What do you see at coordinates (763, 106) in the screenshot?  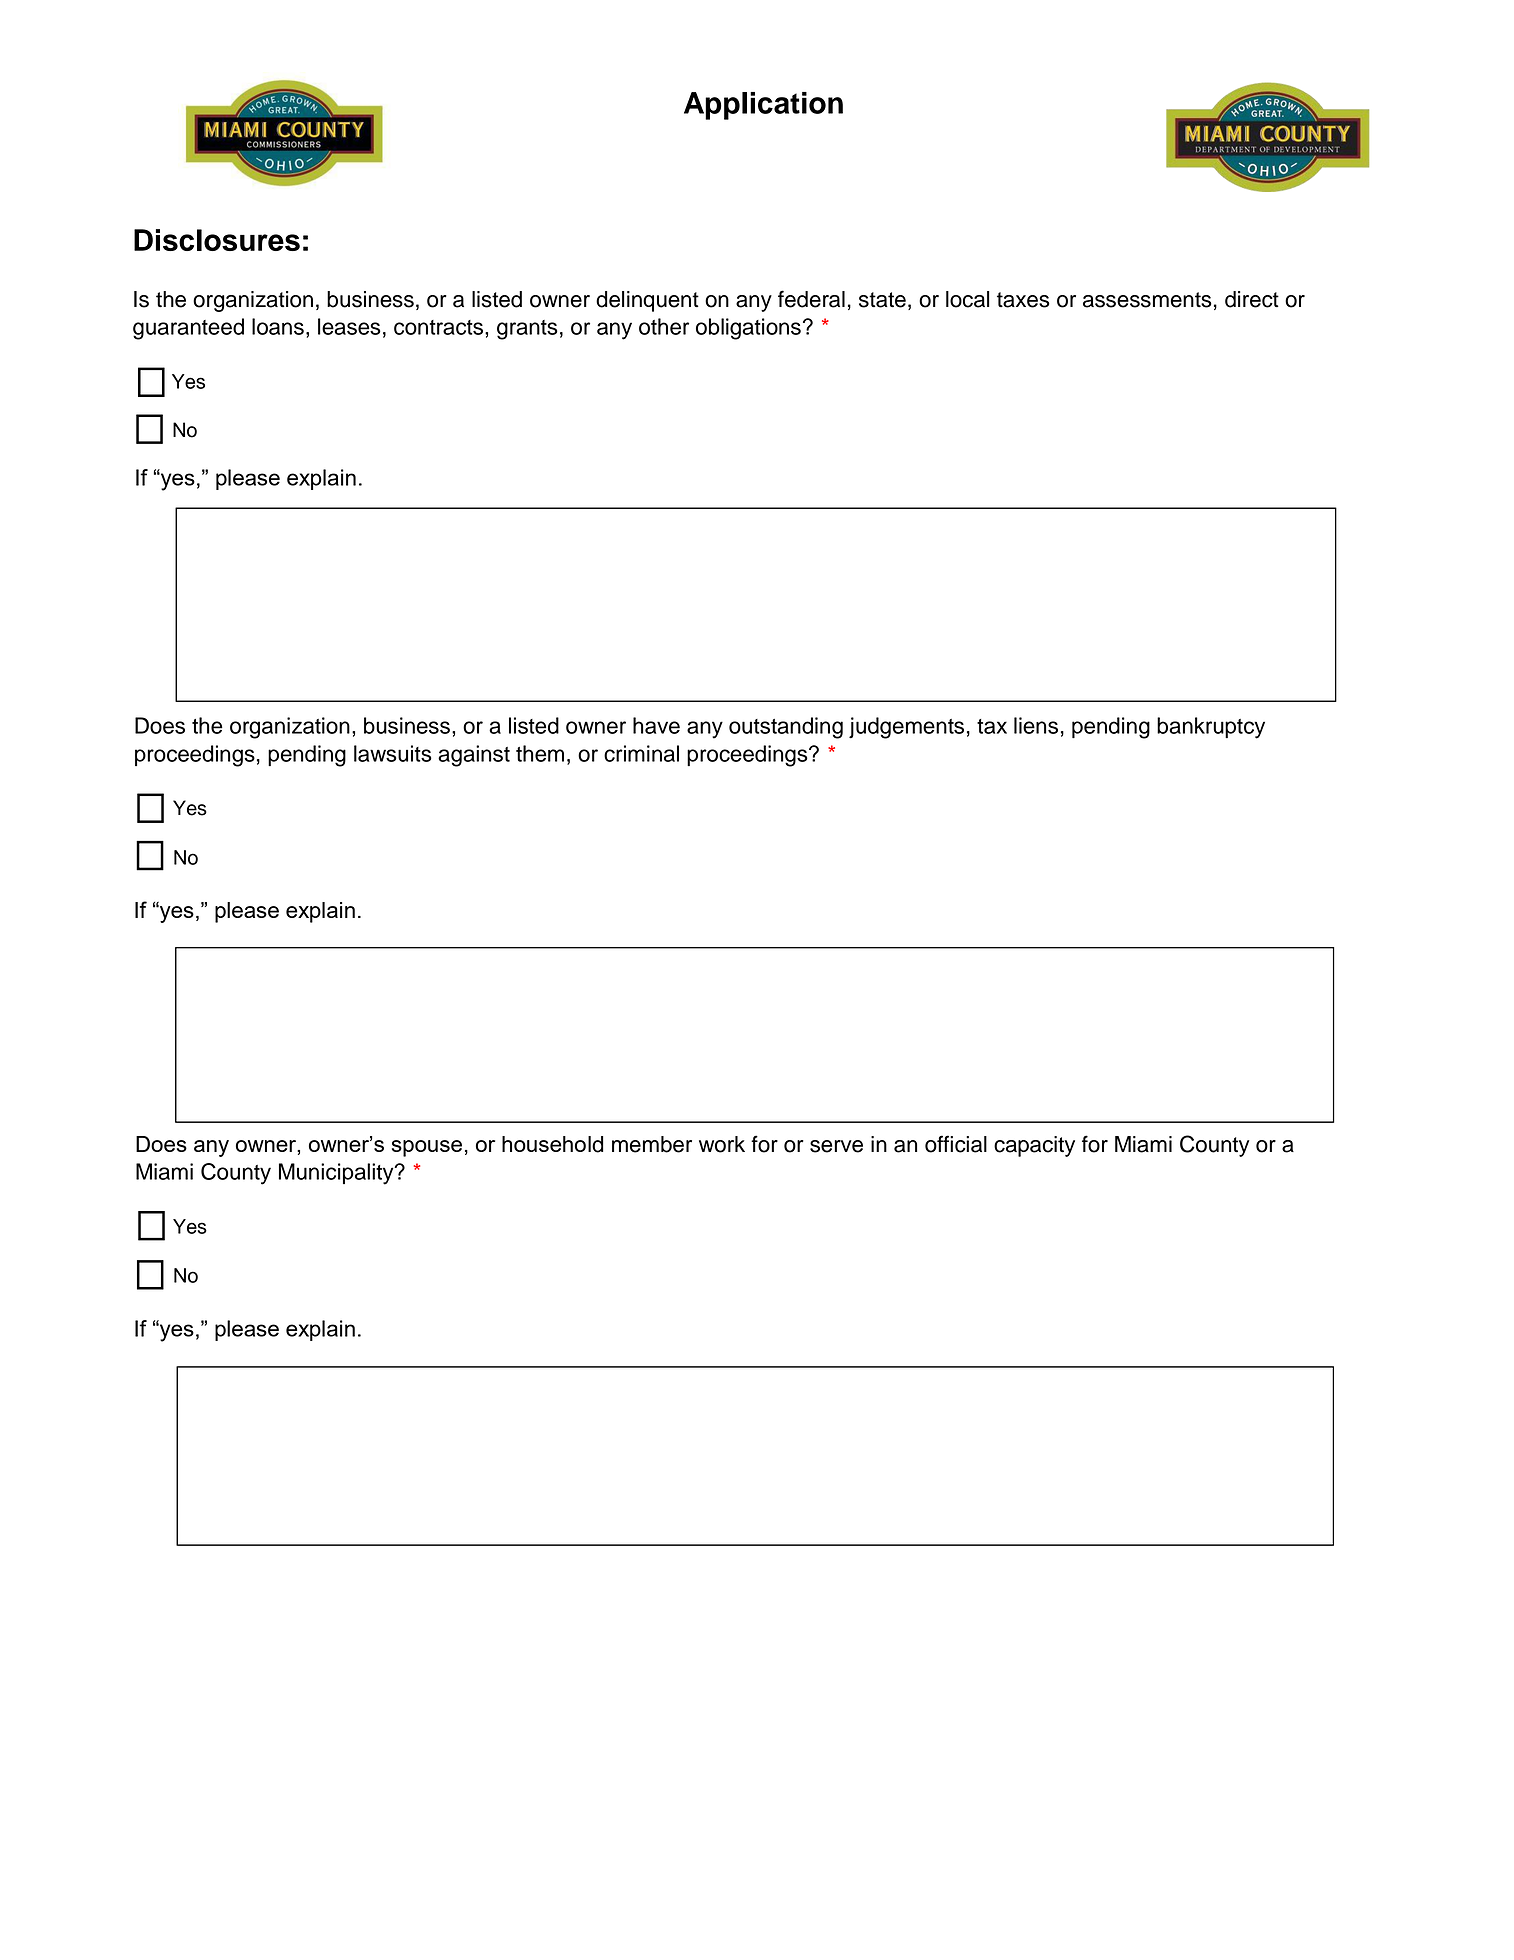 I see `Application` at bounding box center [763, 106].
